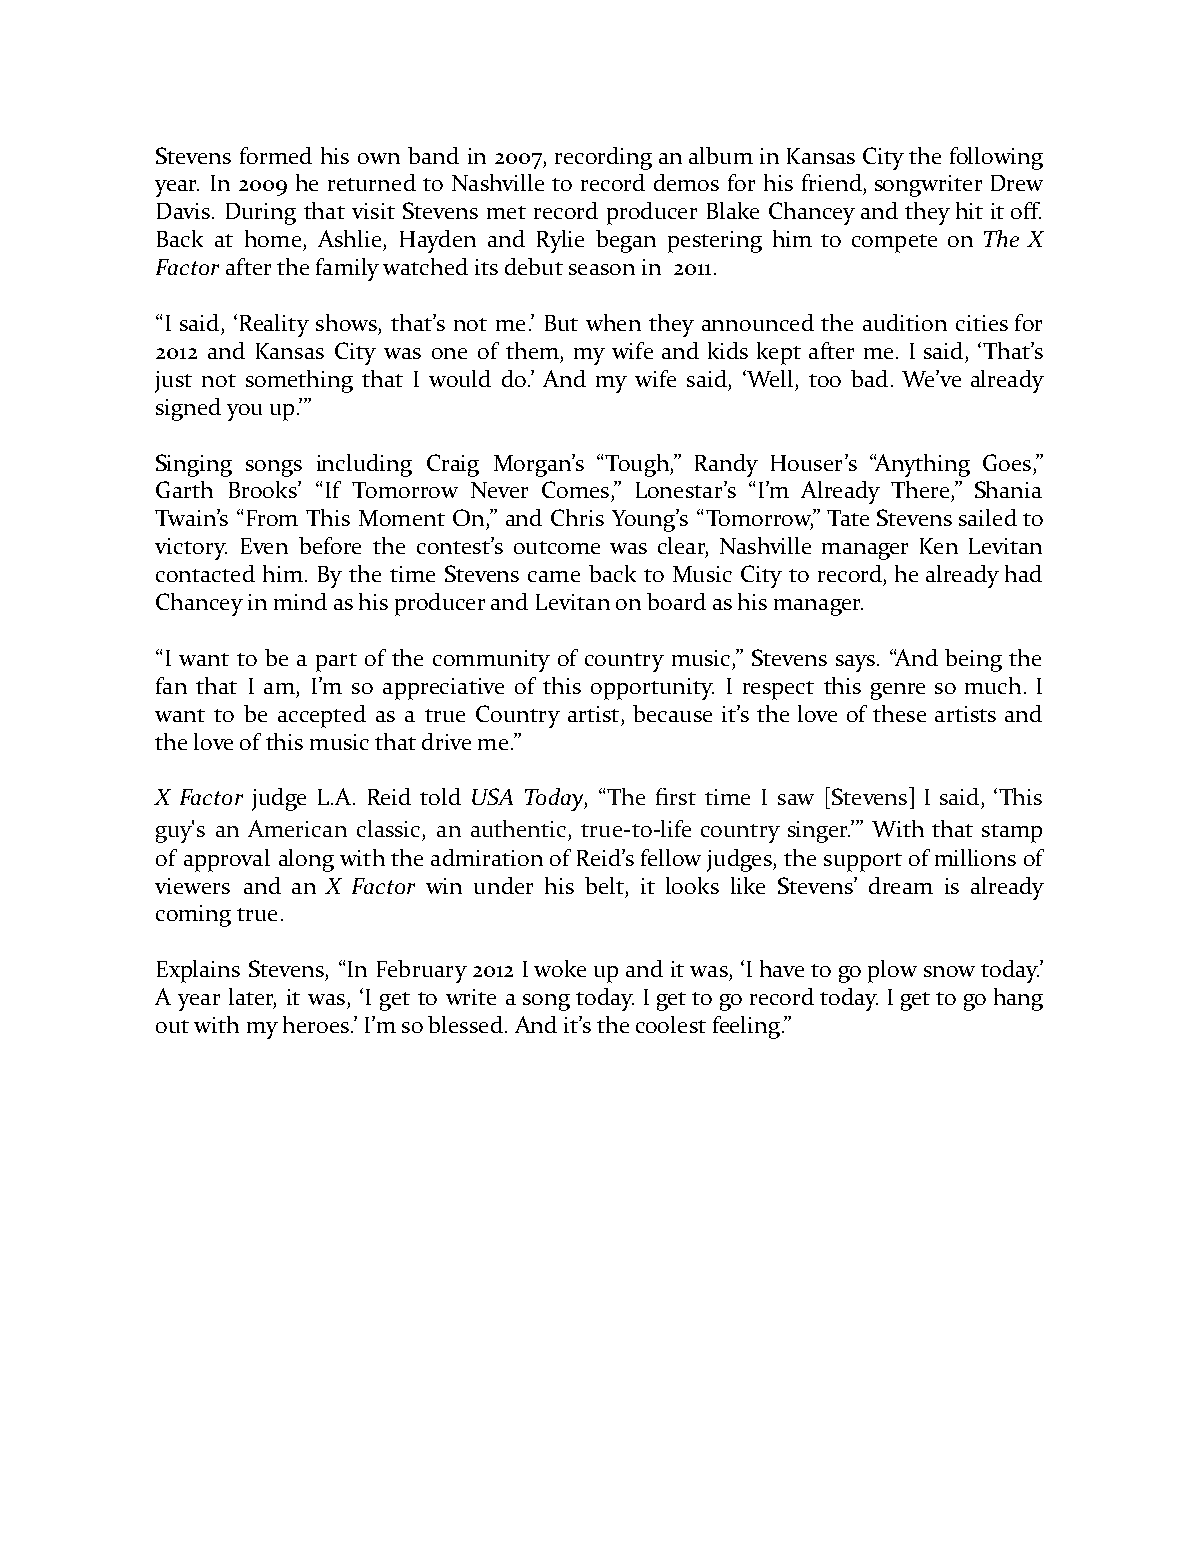 The image size is (1199, 1551). Describe the element at coordinates (316, 1024) in the image. I see `heroes` at that location.
